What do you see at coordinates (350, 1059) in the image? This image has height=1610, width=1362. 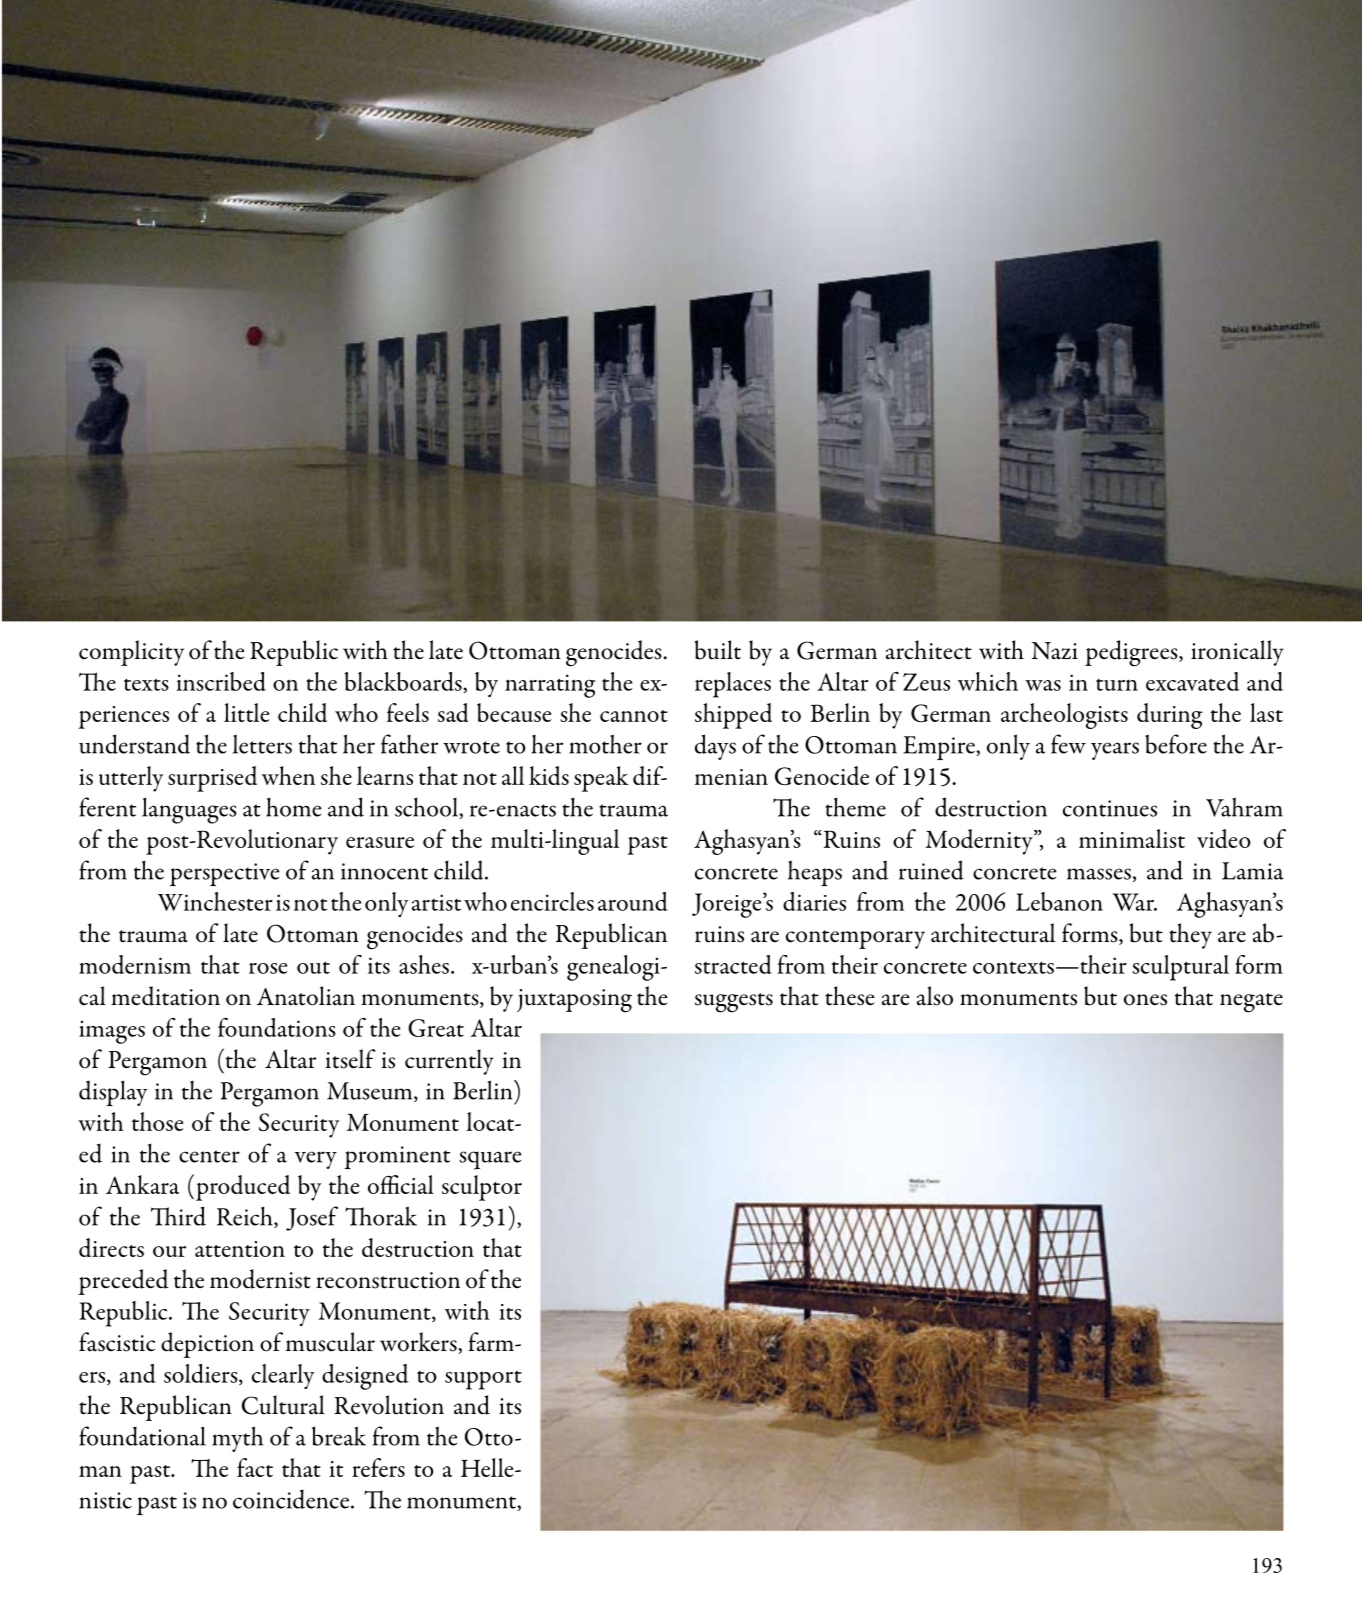 I see `itself` at bounding box center [350, 1059].
